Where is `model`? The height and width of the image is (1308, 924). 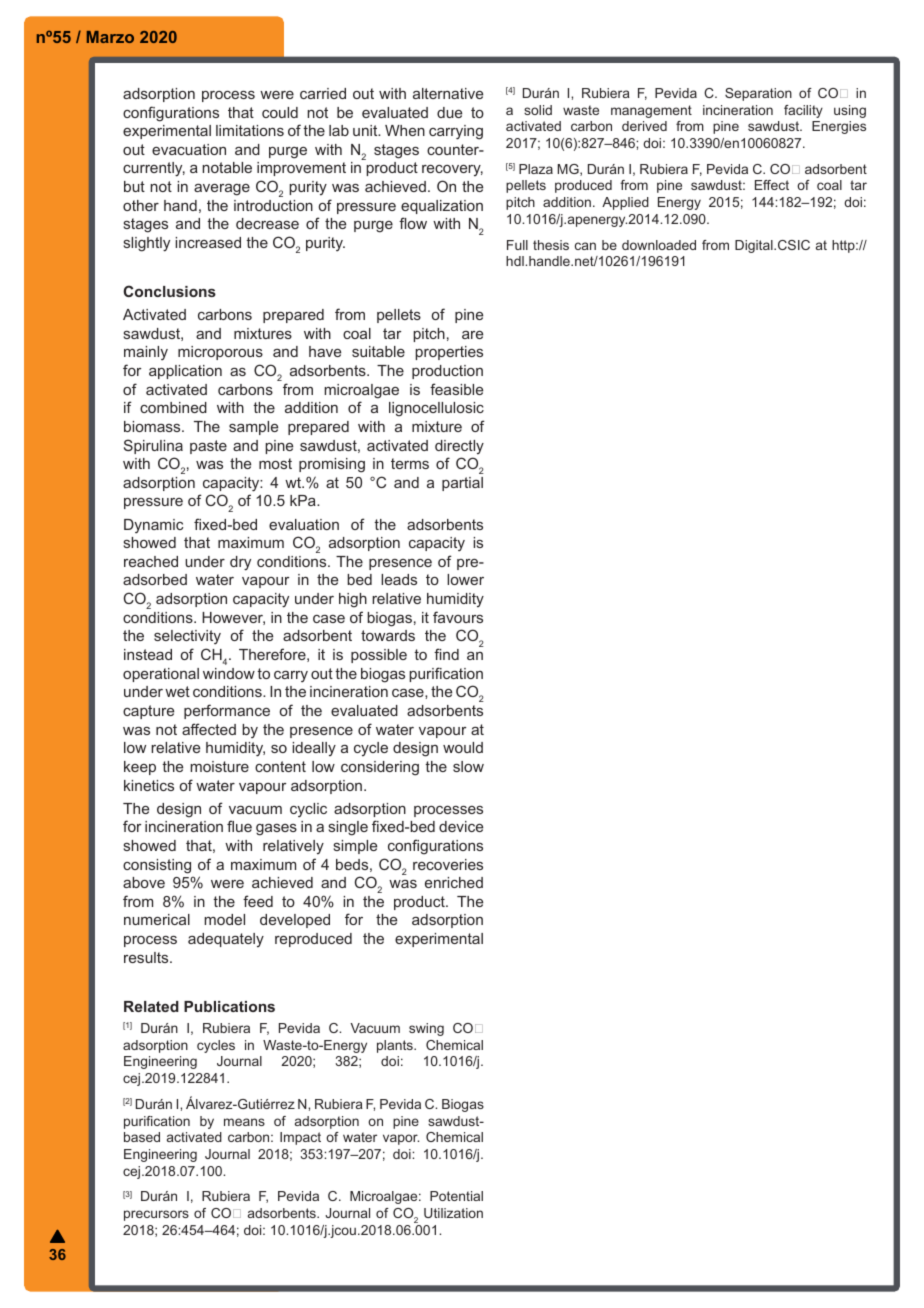
model is located at coordinates (224, 919).
